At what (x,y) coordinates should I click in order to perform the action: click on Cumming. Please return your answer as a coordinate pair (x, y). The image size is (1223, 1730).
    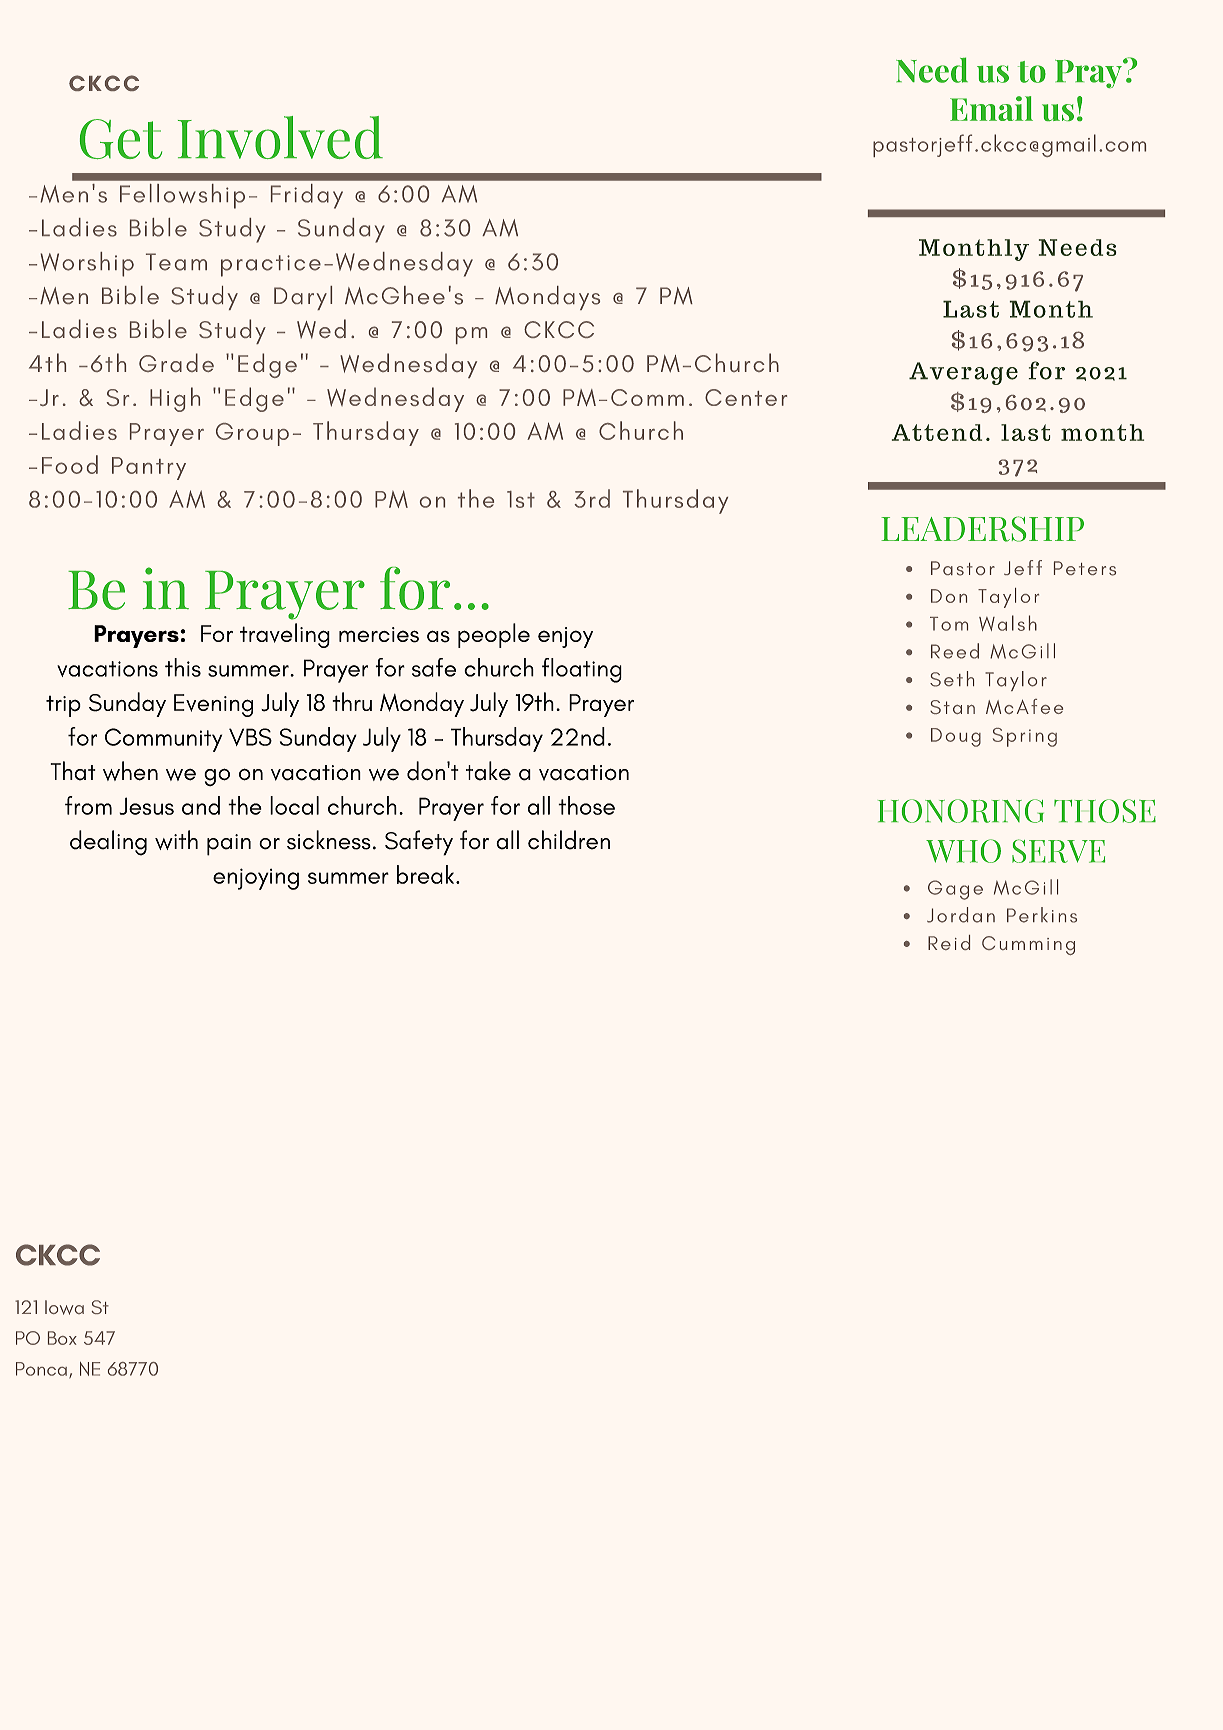
    Looking at the image, I should click on (1028, 945).
